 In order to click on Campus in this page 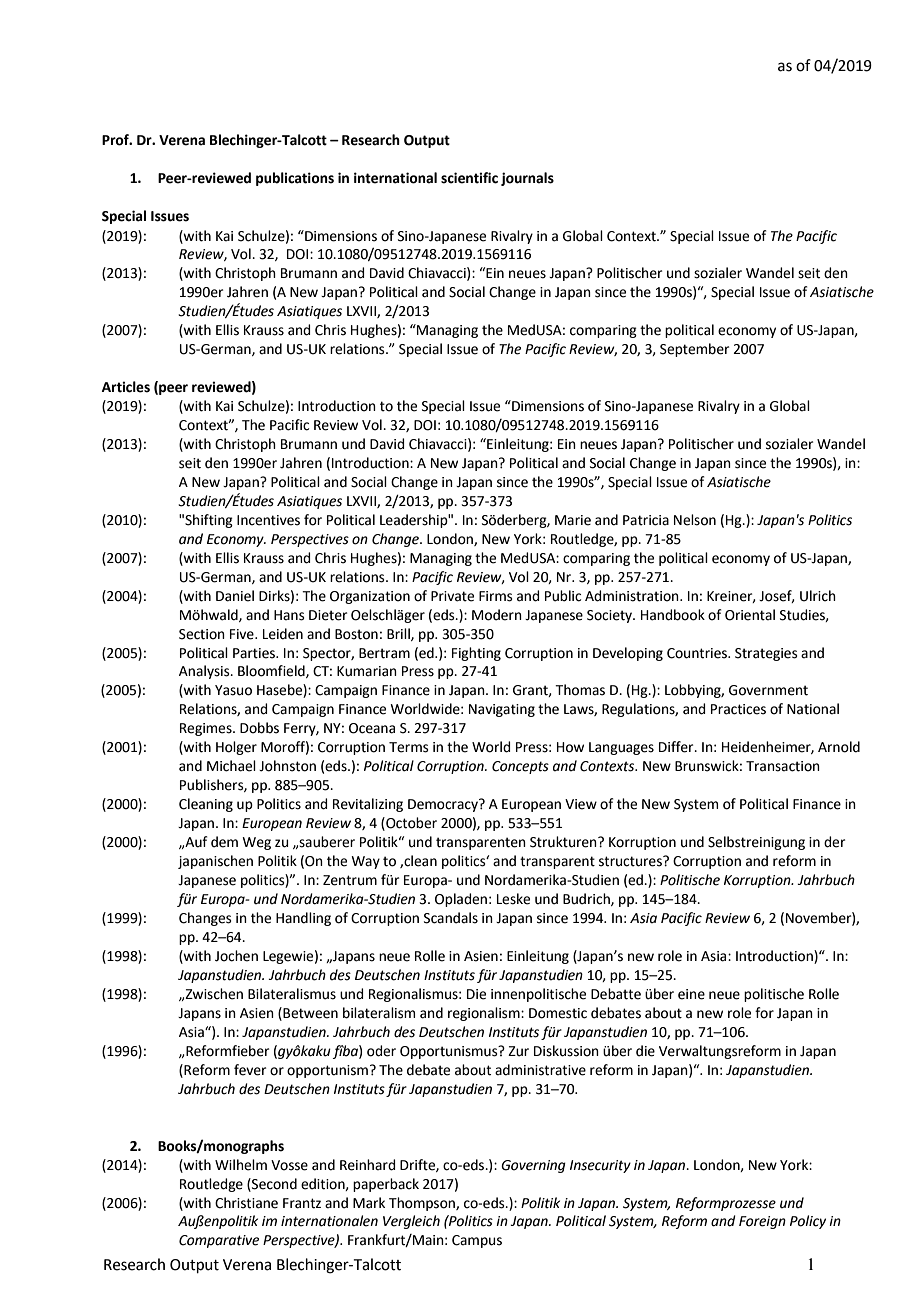, I will do `click(477, 1241)`.
